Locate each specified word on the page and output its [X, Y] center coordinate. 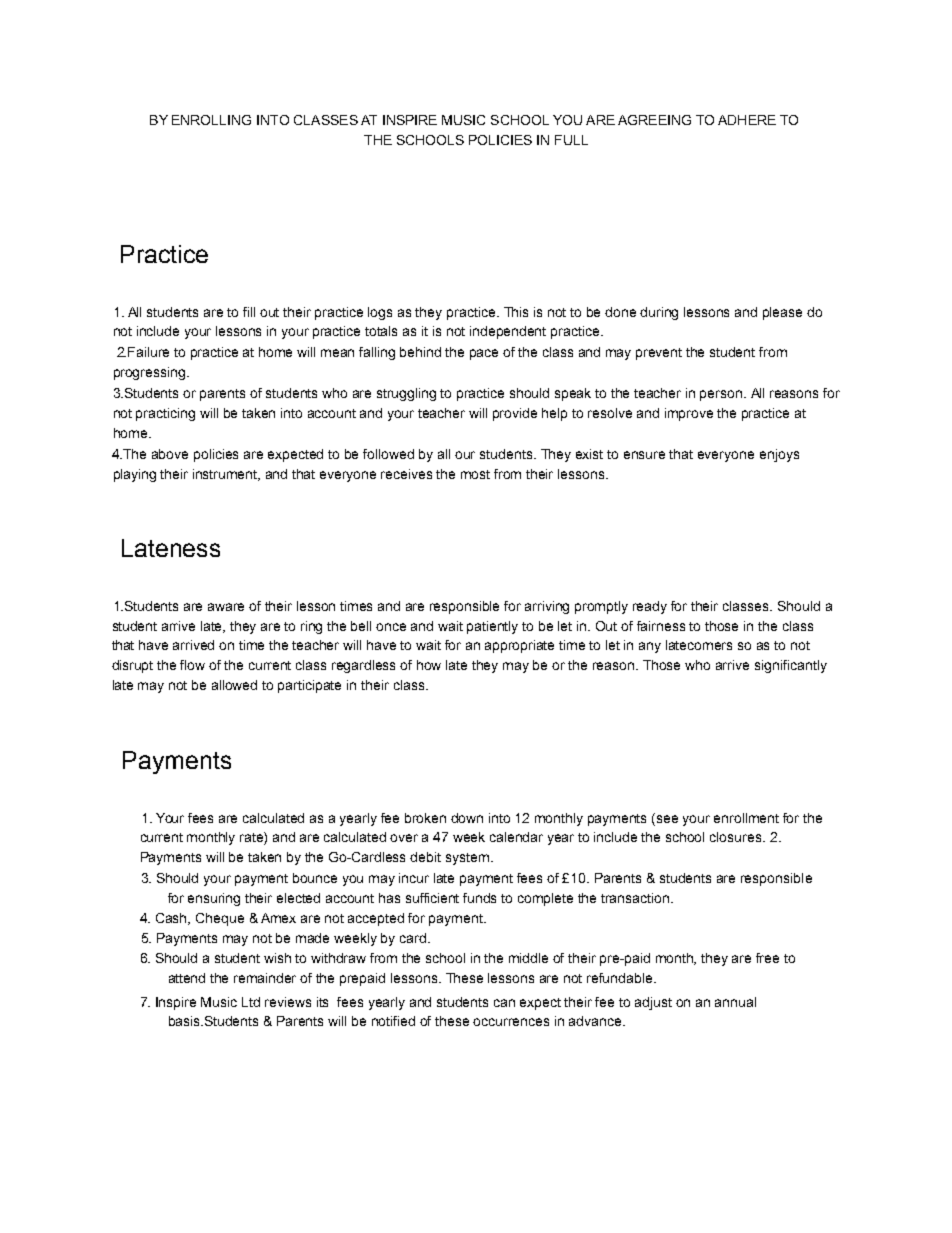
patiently [492, 627]
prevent [659, 354]
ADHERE [747, 120]
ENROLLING [211, 120]
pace [484, 354]
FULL [571, 140]
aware [226, 607]
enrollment [746, 818]
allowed [234, 685]
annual [735, 1002]
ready [650, 607]
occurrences [511, 1022]
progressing [151, 373]
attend [187, 978]
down [467, 818]
